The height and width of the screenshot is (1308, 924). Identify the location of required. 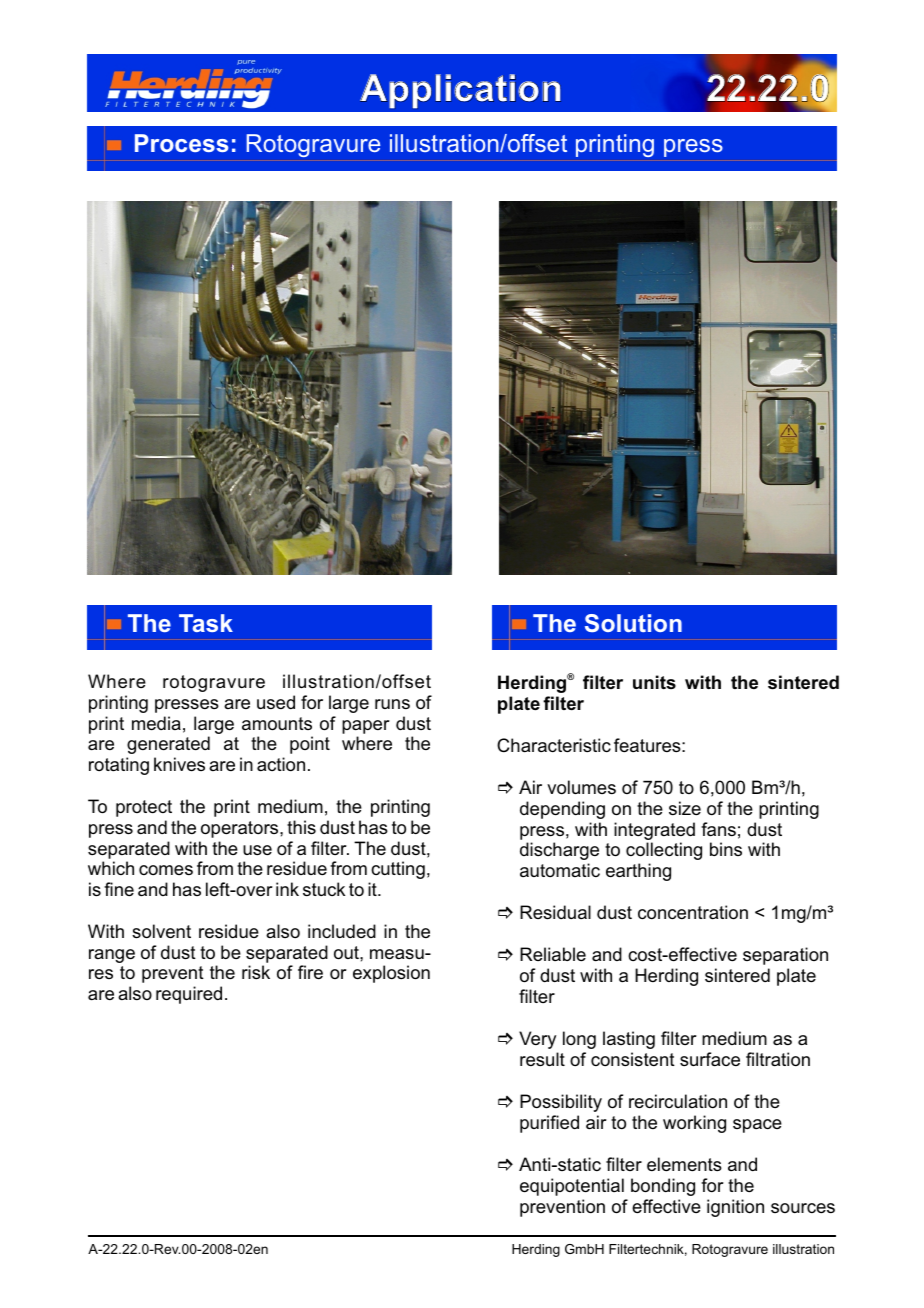
(189, 995).
